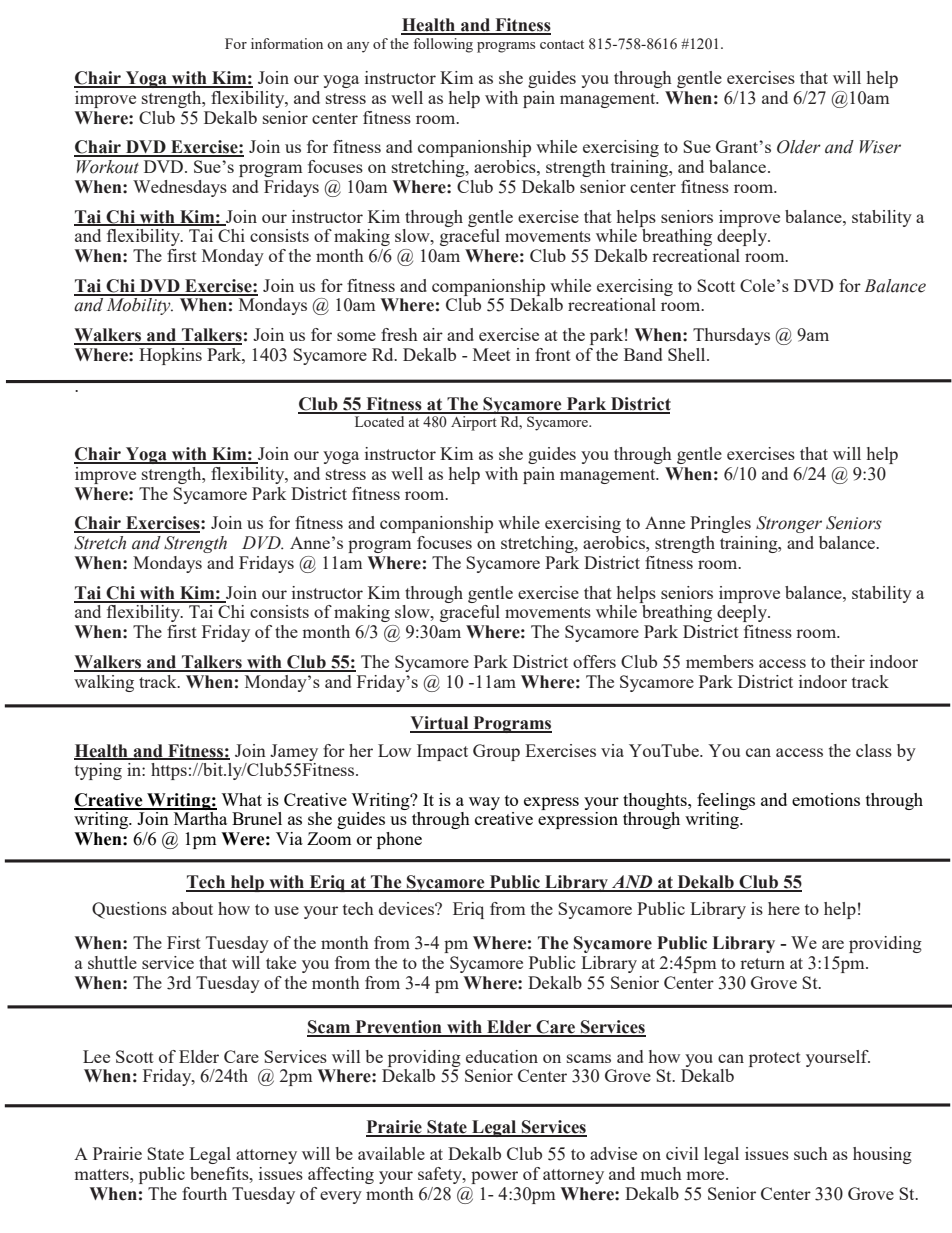  What do you see at coordinates (241, 799) in the document?
I see `What` at bounding box center [241, 799].
